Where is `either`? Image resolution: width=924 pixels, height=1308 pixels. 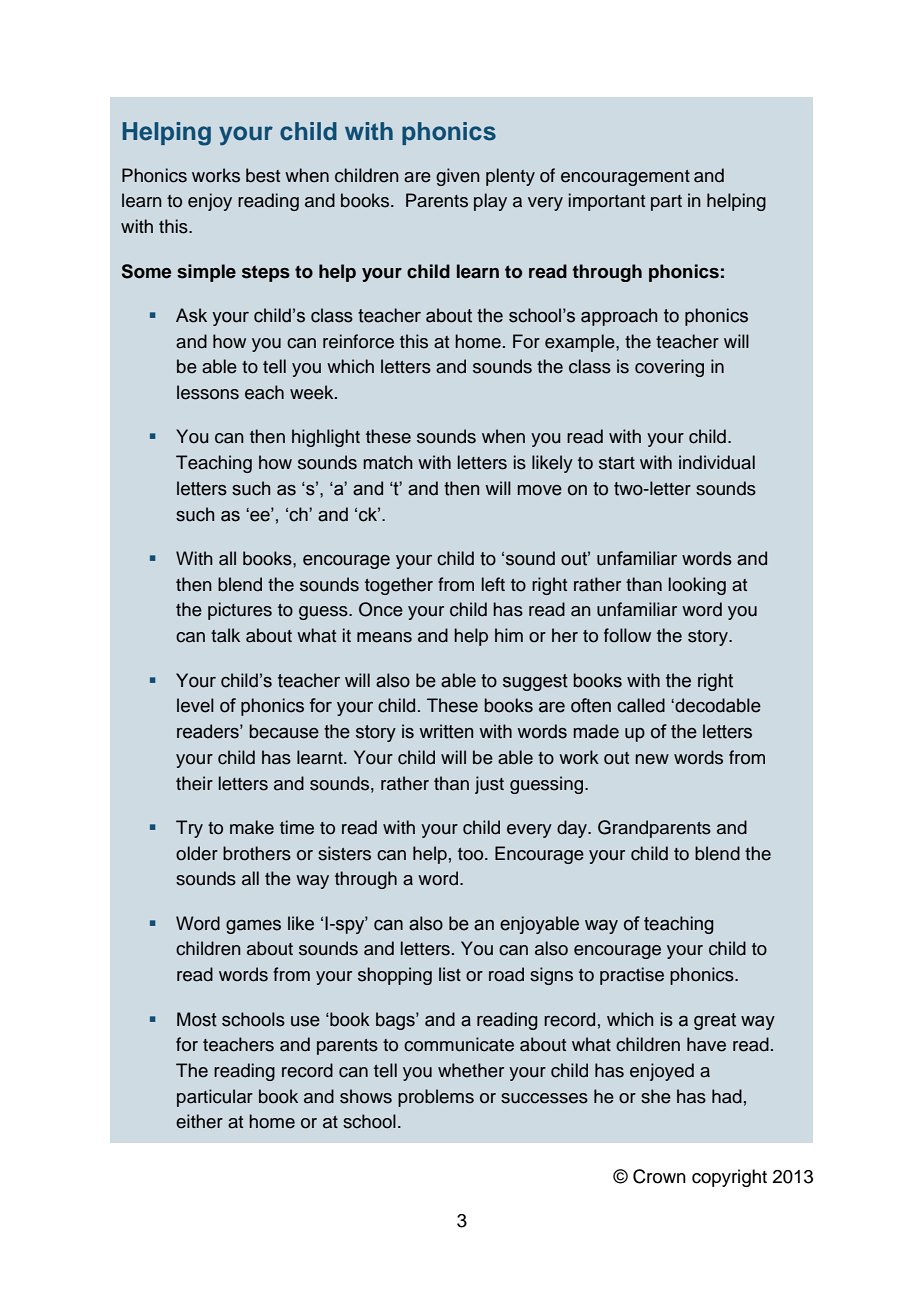 either is located at coordinates (199, 1121).
